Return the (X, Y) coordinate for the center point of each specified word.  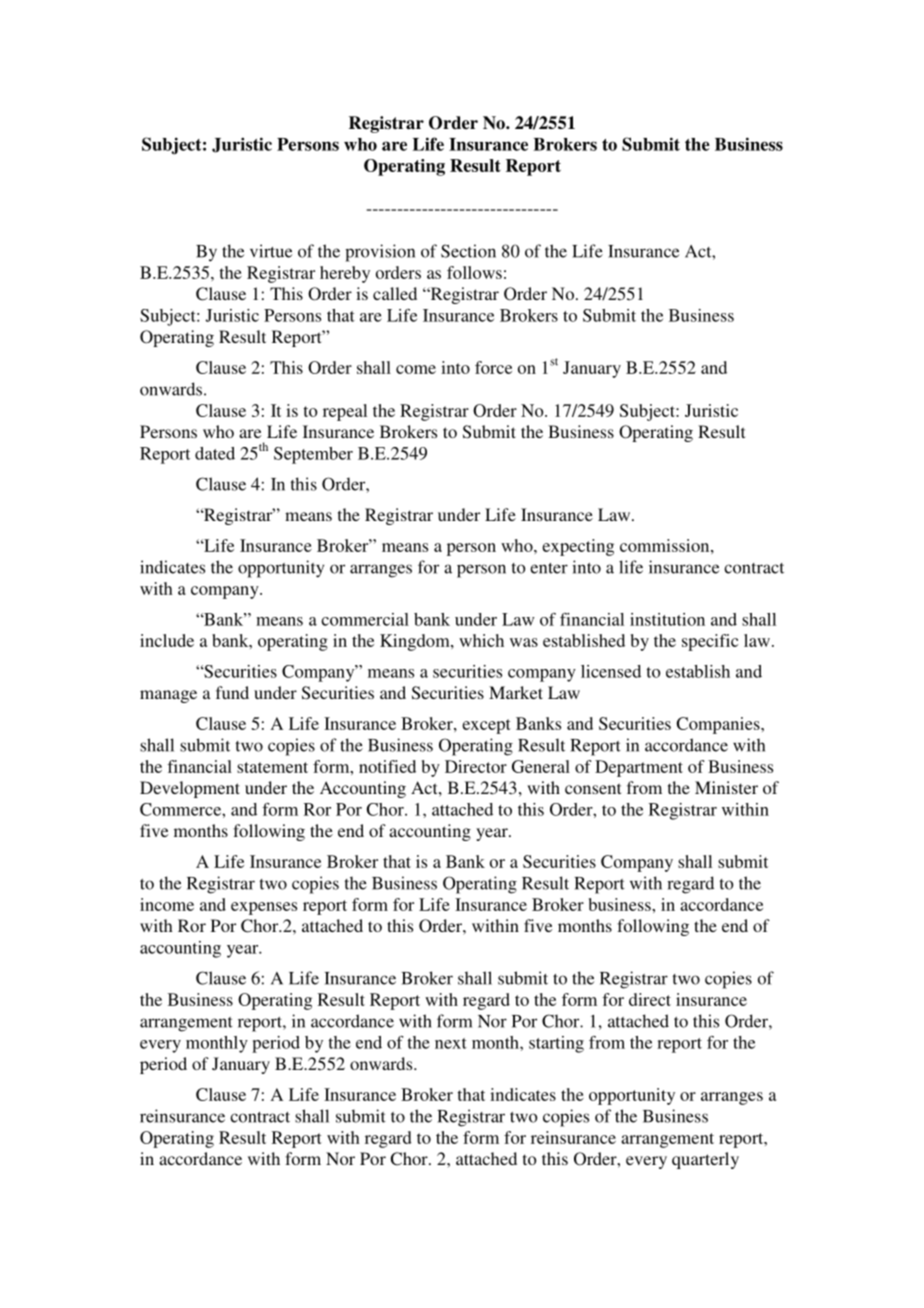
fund (232, 692)
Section (468, 251)
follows (474, 272)
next (451, 1043)
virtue (271, 251)
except (486, 726)
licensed (611, 671)
